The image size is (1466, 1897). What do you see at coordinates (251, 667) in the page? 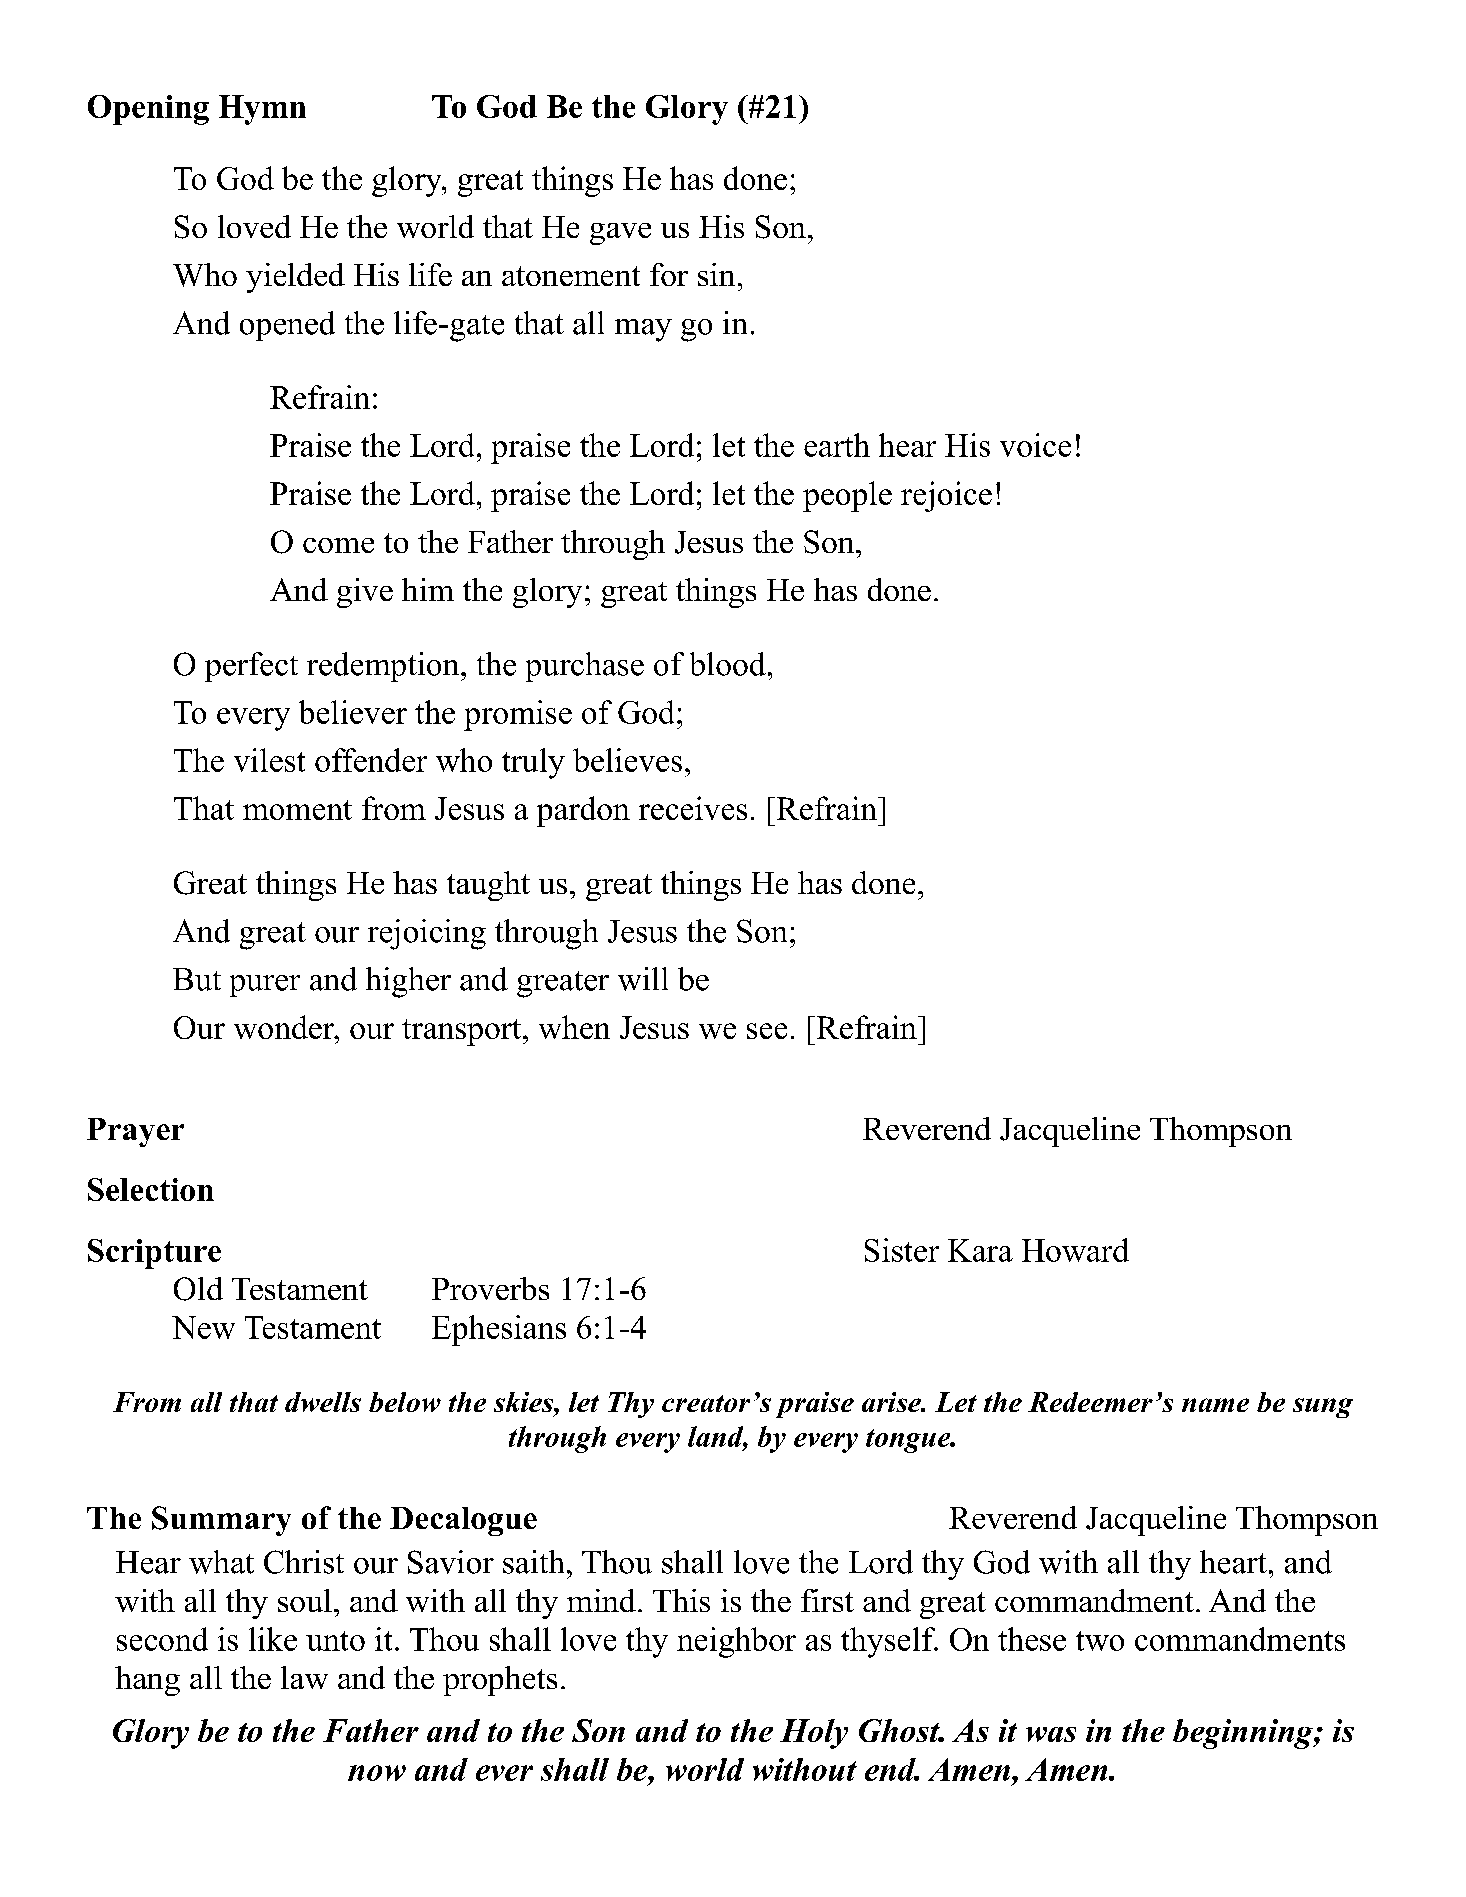
I see `perfect` at bounding box center [251, 667].
